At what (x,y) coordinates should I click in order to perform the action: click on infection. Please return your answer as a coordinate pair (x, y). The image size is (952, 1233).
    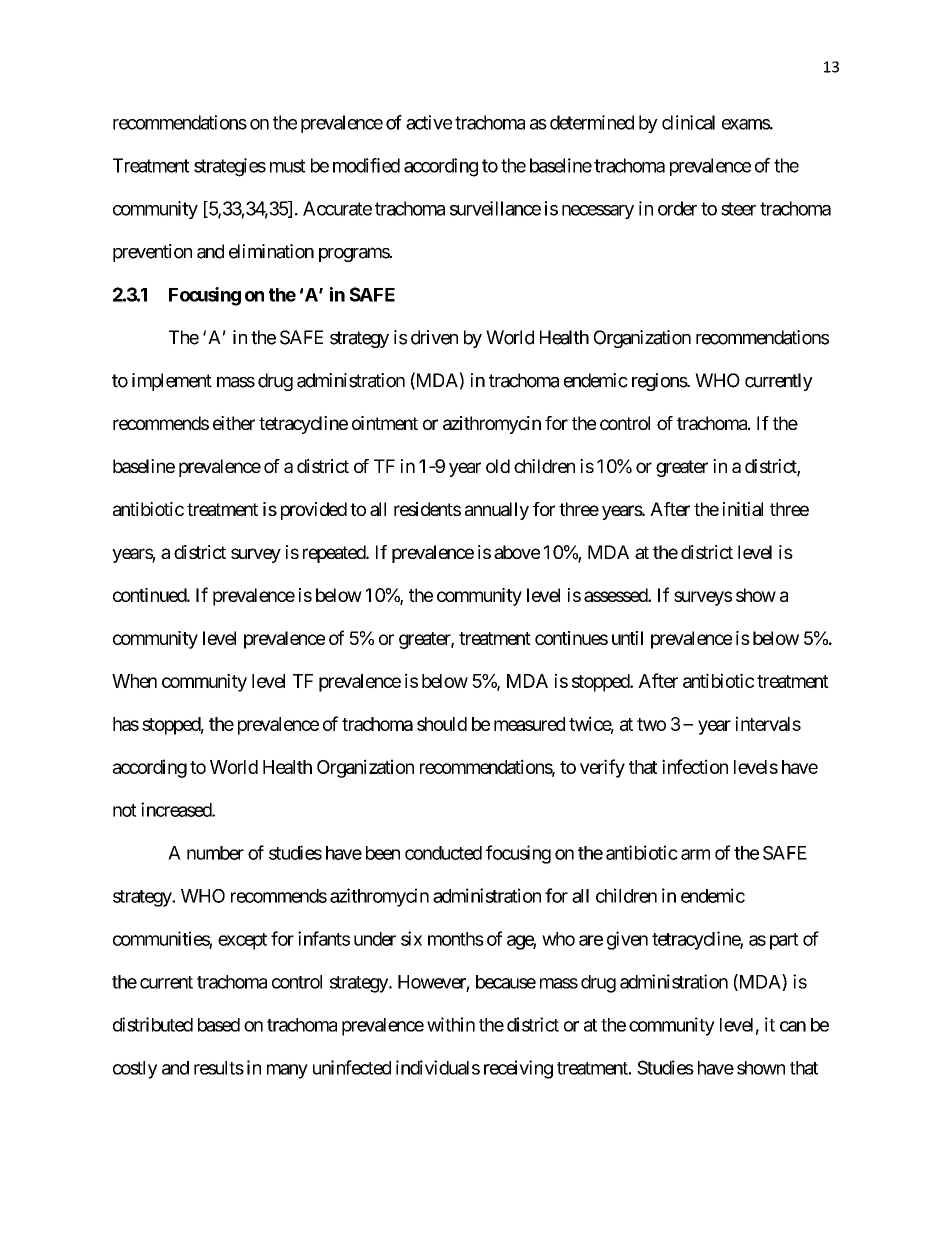
    Looking at the image, I should click on (695, 766).
